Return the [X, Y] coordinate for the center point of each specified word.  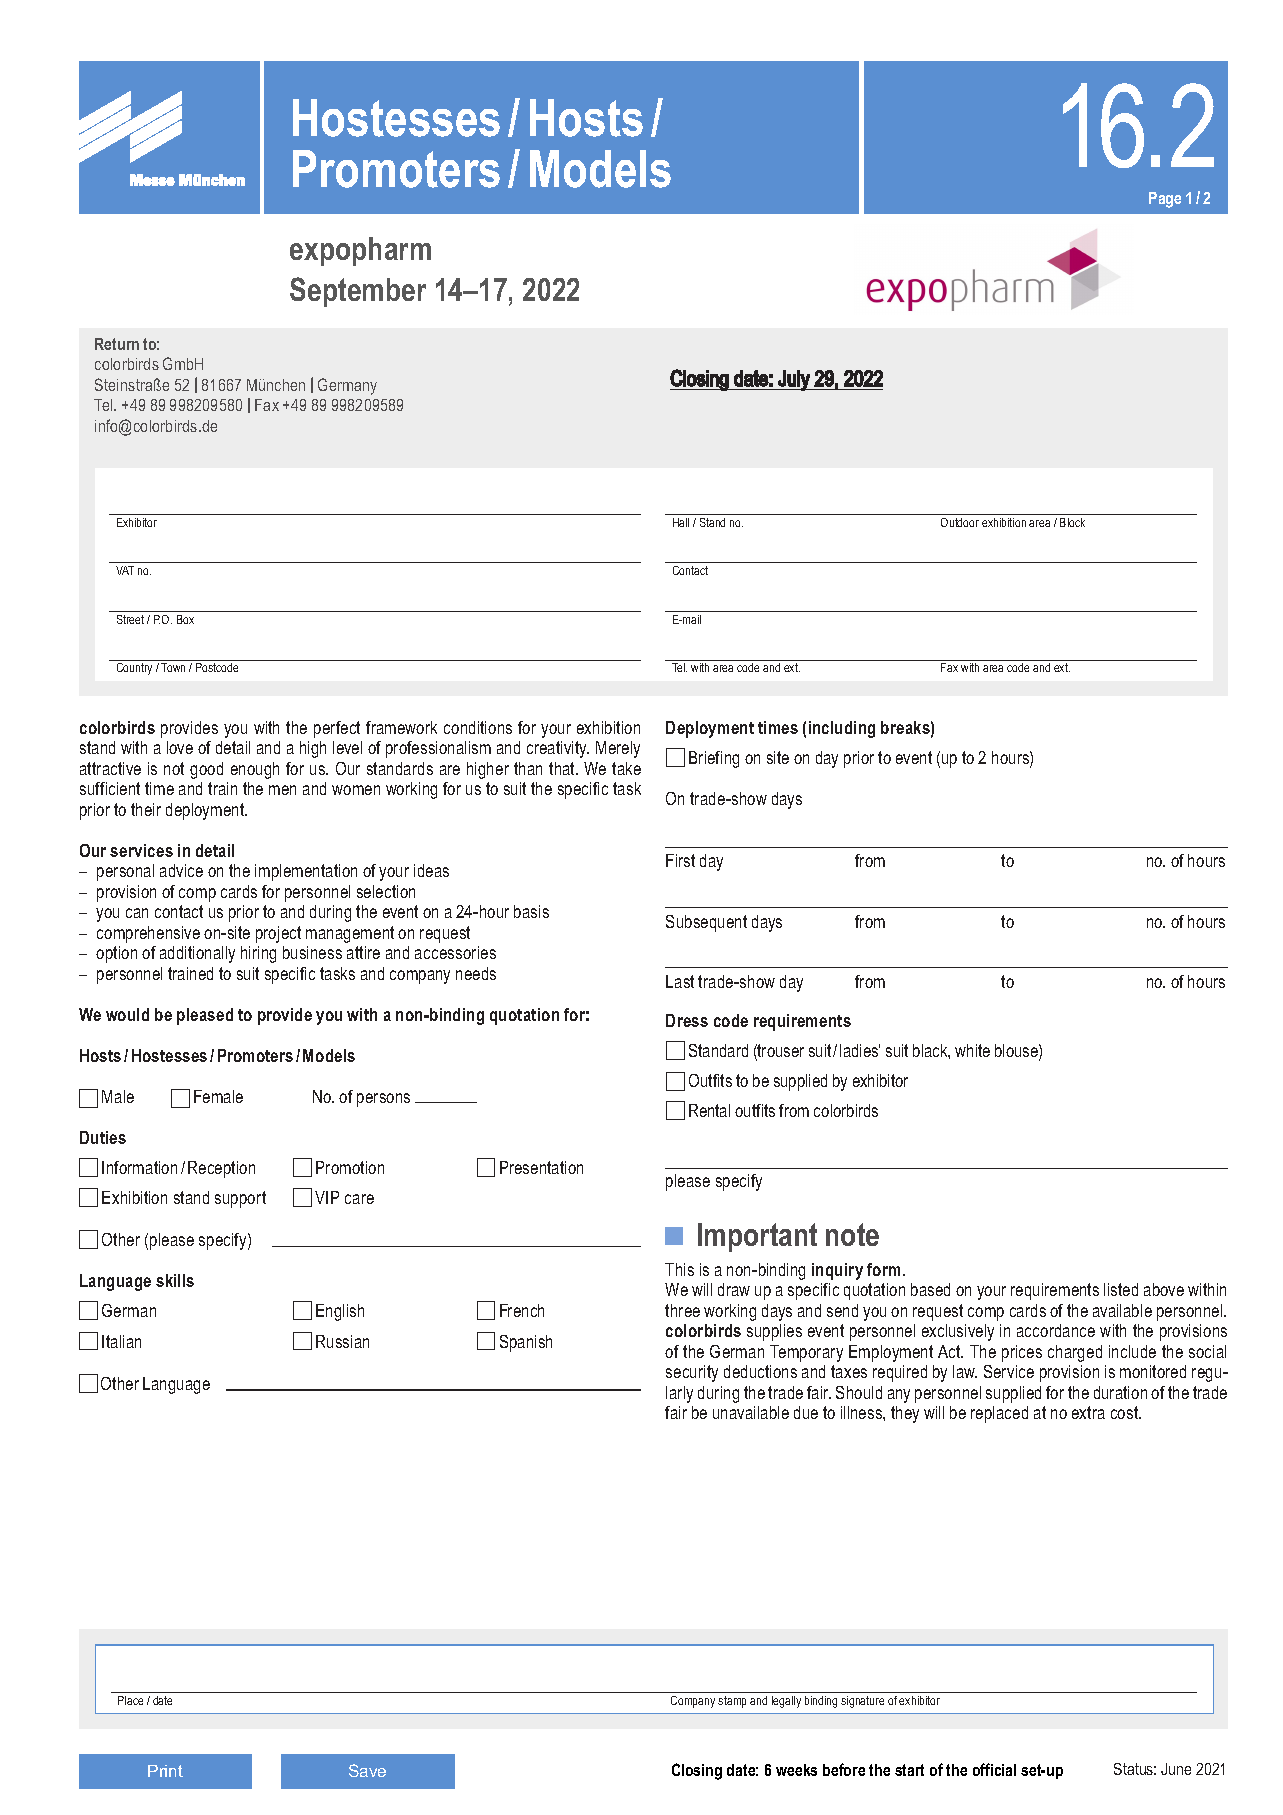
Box [185, 619]
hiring [258, 954]
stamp [732, 1702]
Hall [681, 522]
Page [1165, 200]
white [972, 1050]
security [692, 1373]
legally [786, 1702]
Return [117, 344]
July [794, 380]
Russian [342, 1341]
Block [1072, 522]
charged [1075, 1353]
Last [680, 981]
